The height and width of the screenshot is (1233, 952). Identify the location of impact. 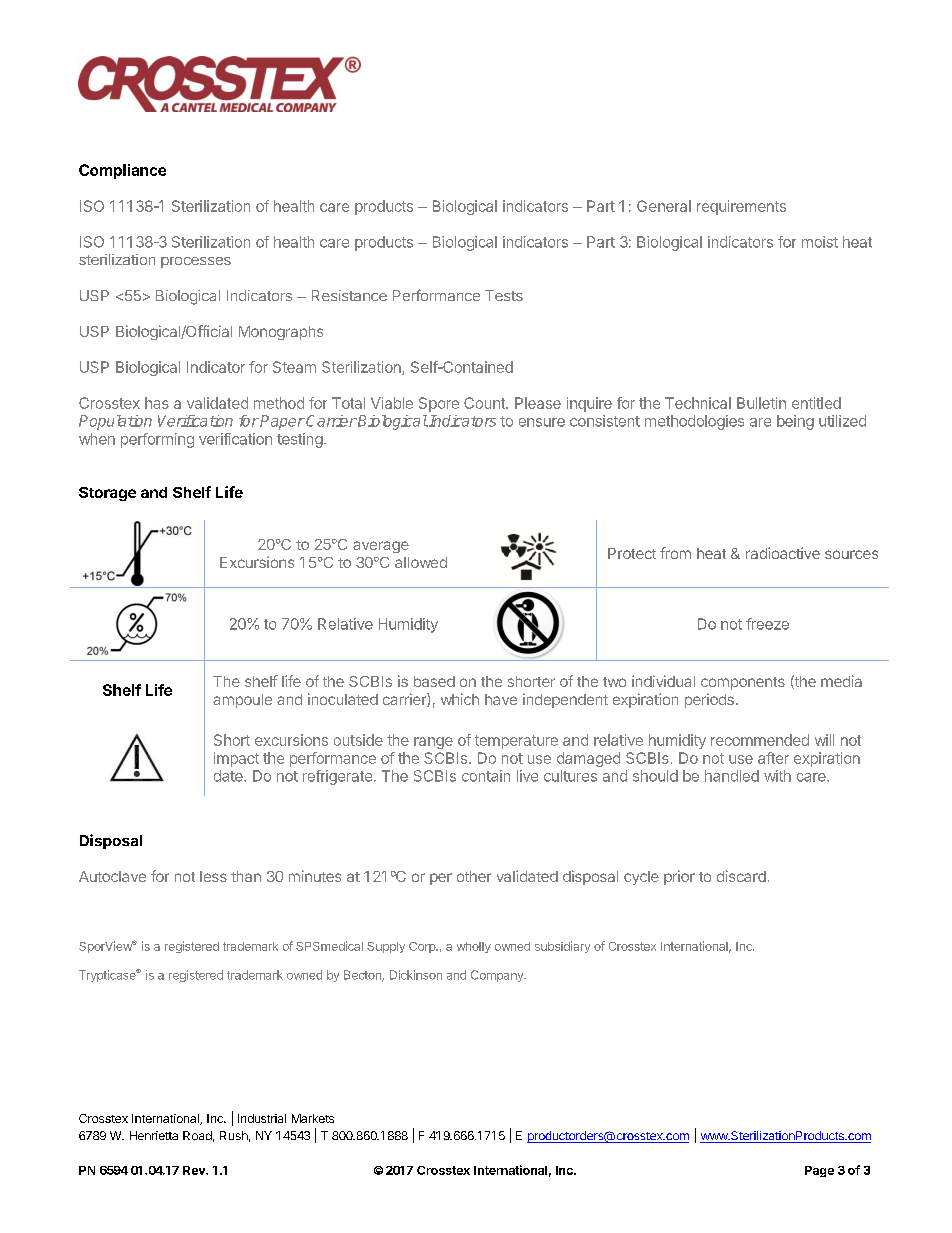
(236, 759).
